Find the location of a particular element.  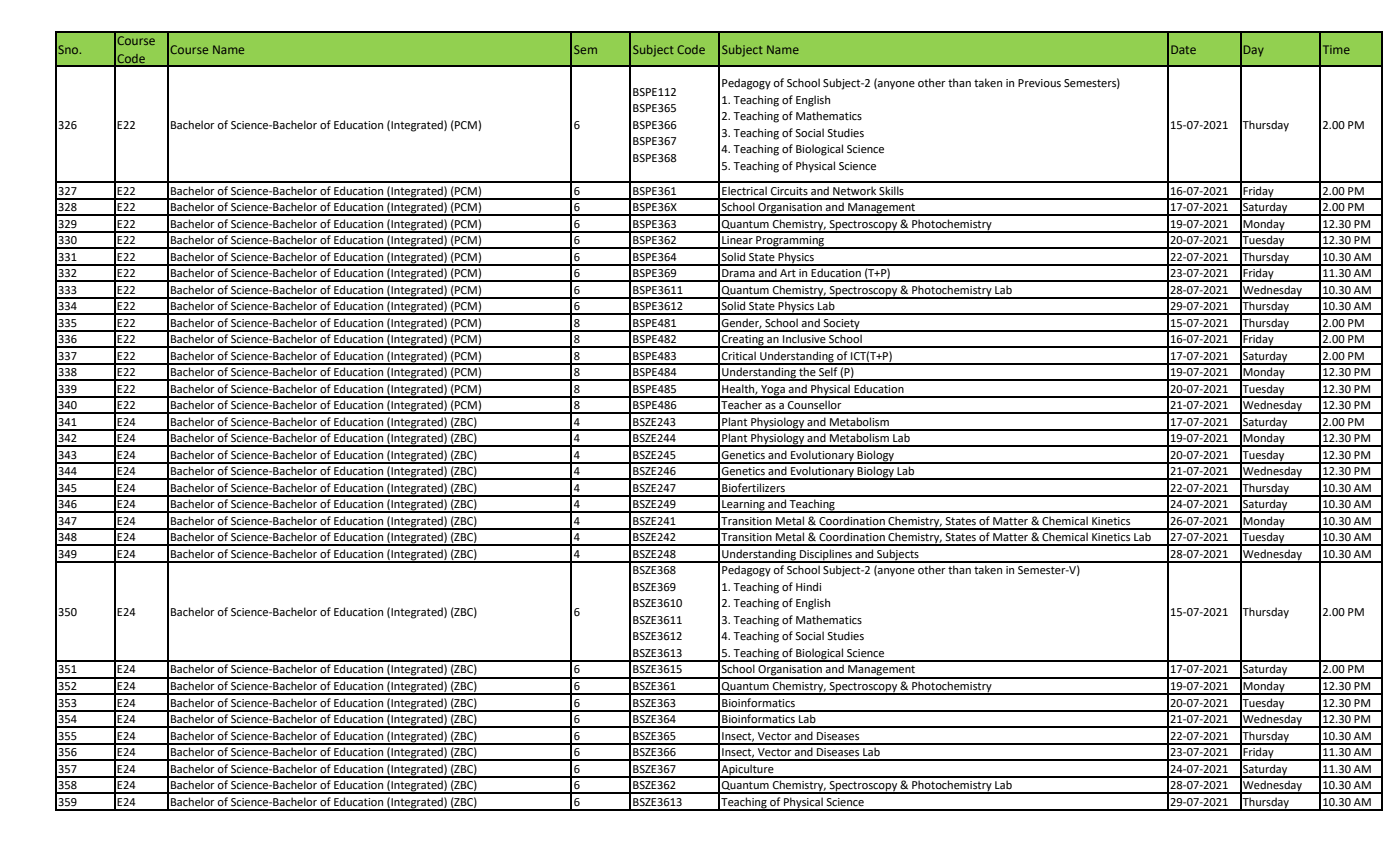

Creating is located at coordinates (743, 341).
